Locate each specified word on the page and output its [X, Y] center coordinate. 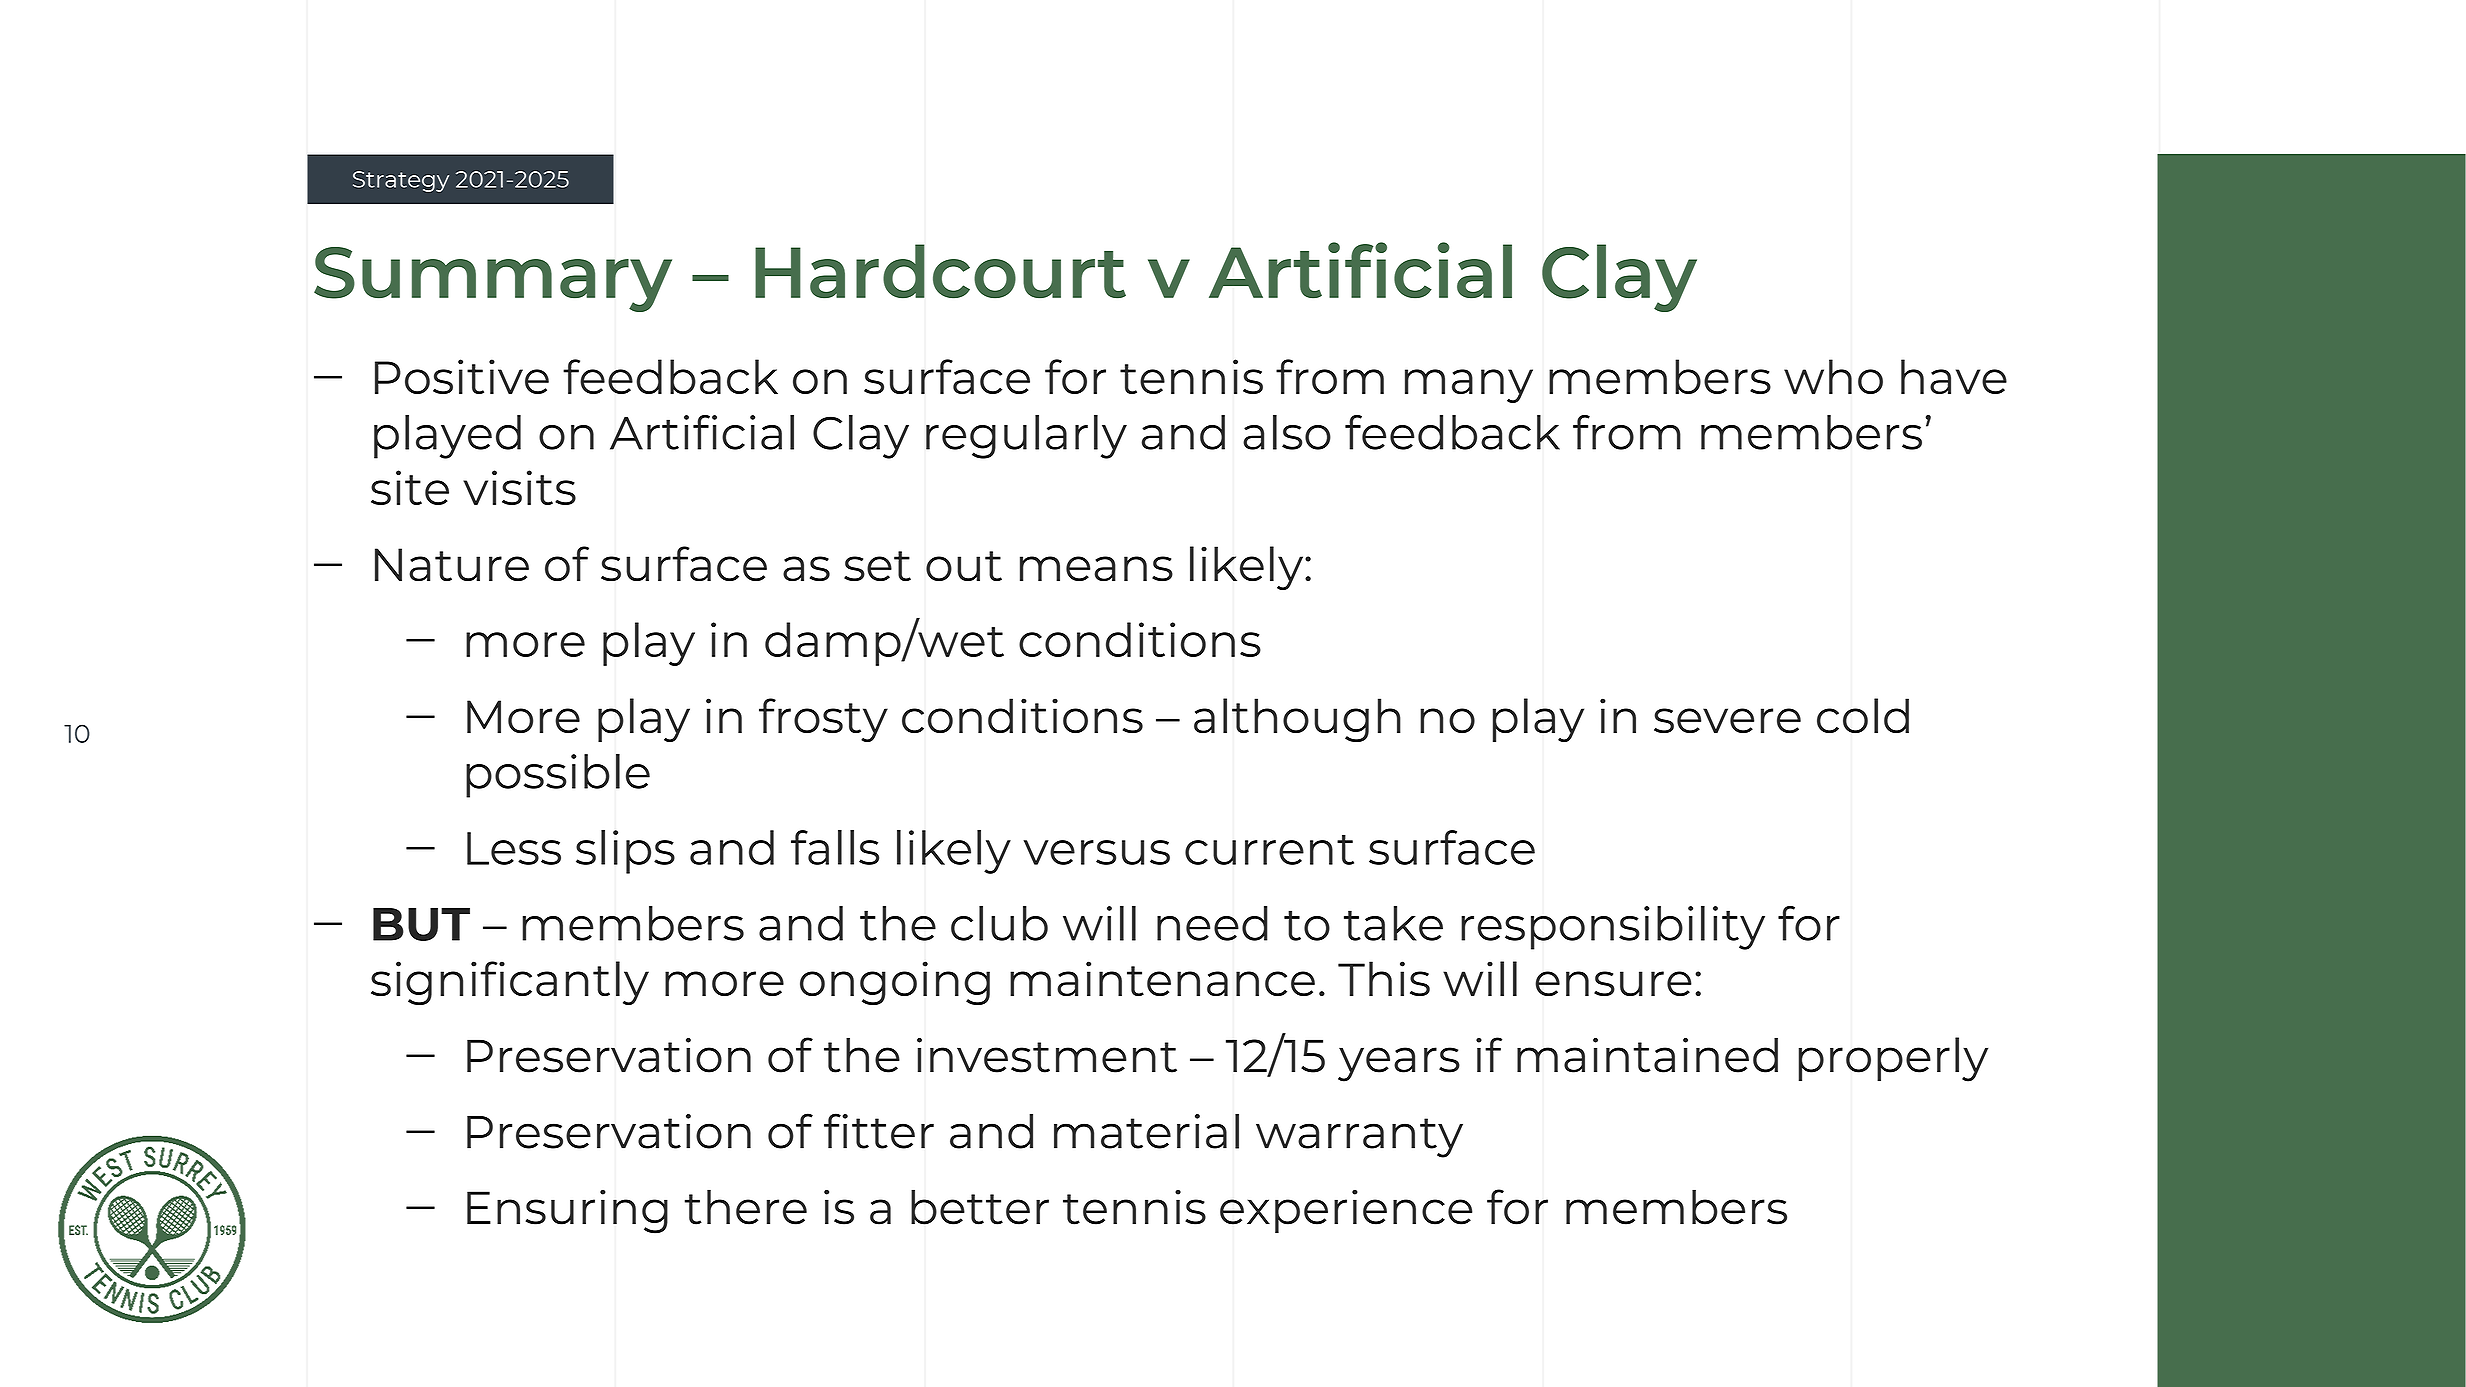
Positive [462, 376]
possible [558, 776]
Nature [452, 565]
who [1833, 376]
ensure [1613, 984]
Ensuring [567, 1211]
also [1287, 432]
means [1096, 569]
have [1954, 376]
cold [1863, 716]
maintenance [1162, 979]
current [1269, 850]
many [1469, 386]
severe [1727, 721]
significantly [510, 983]
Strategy [401, 181]
